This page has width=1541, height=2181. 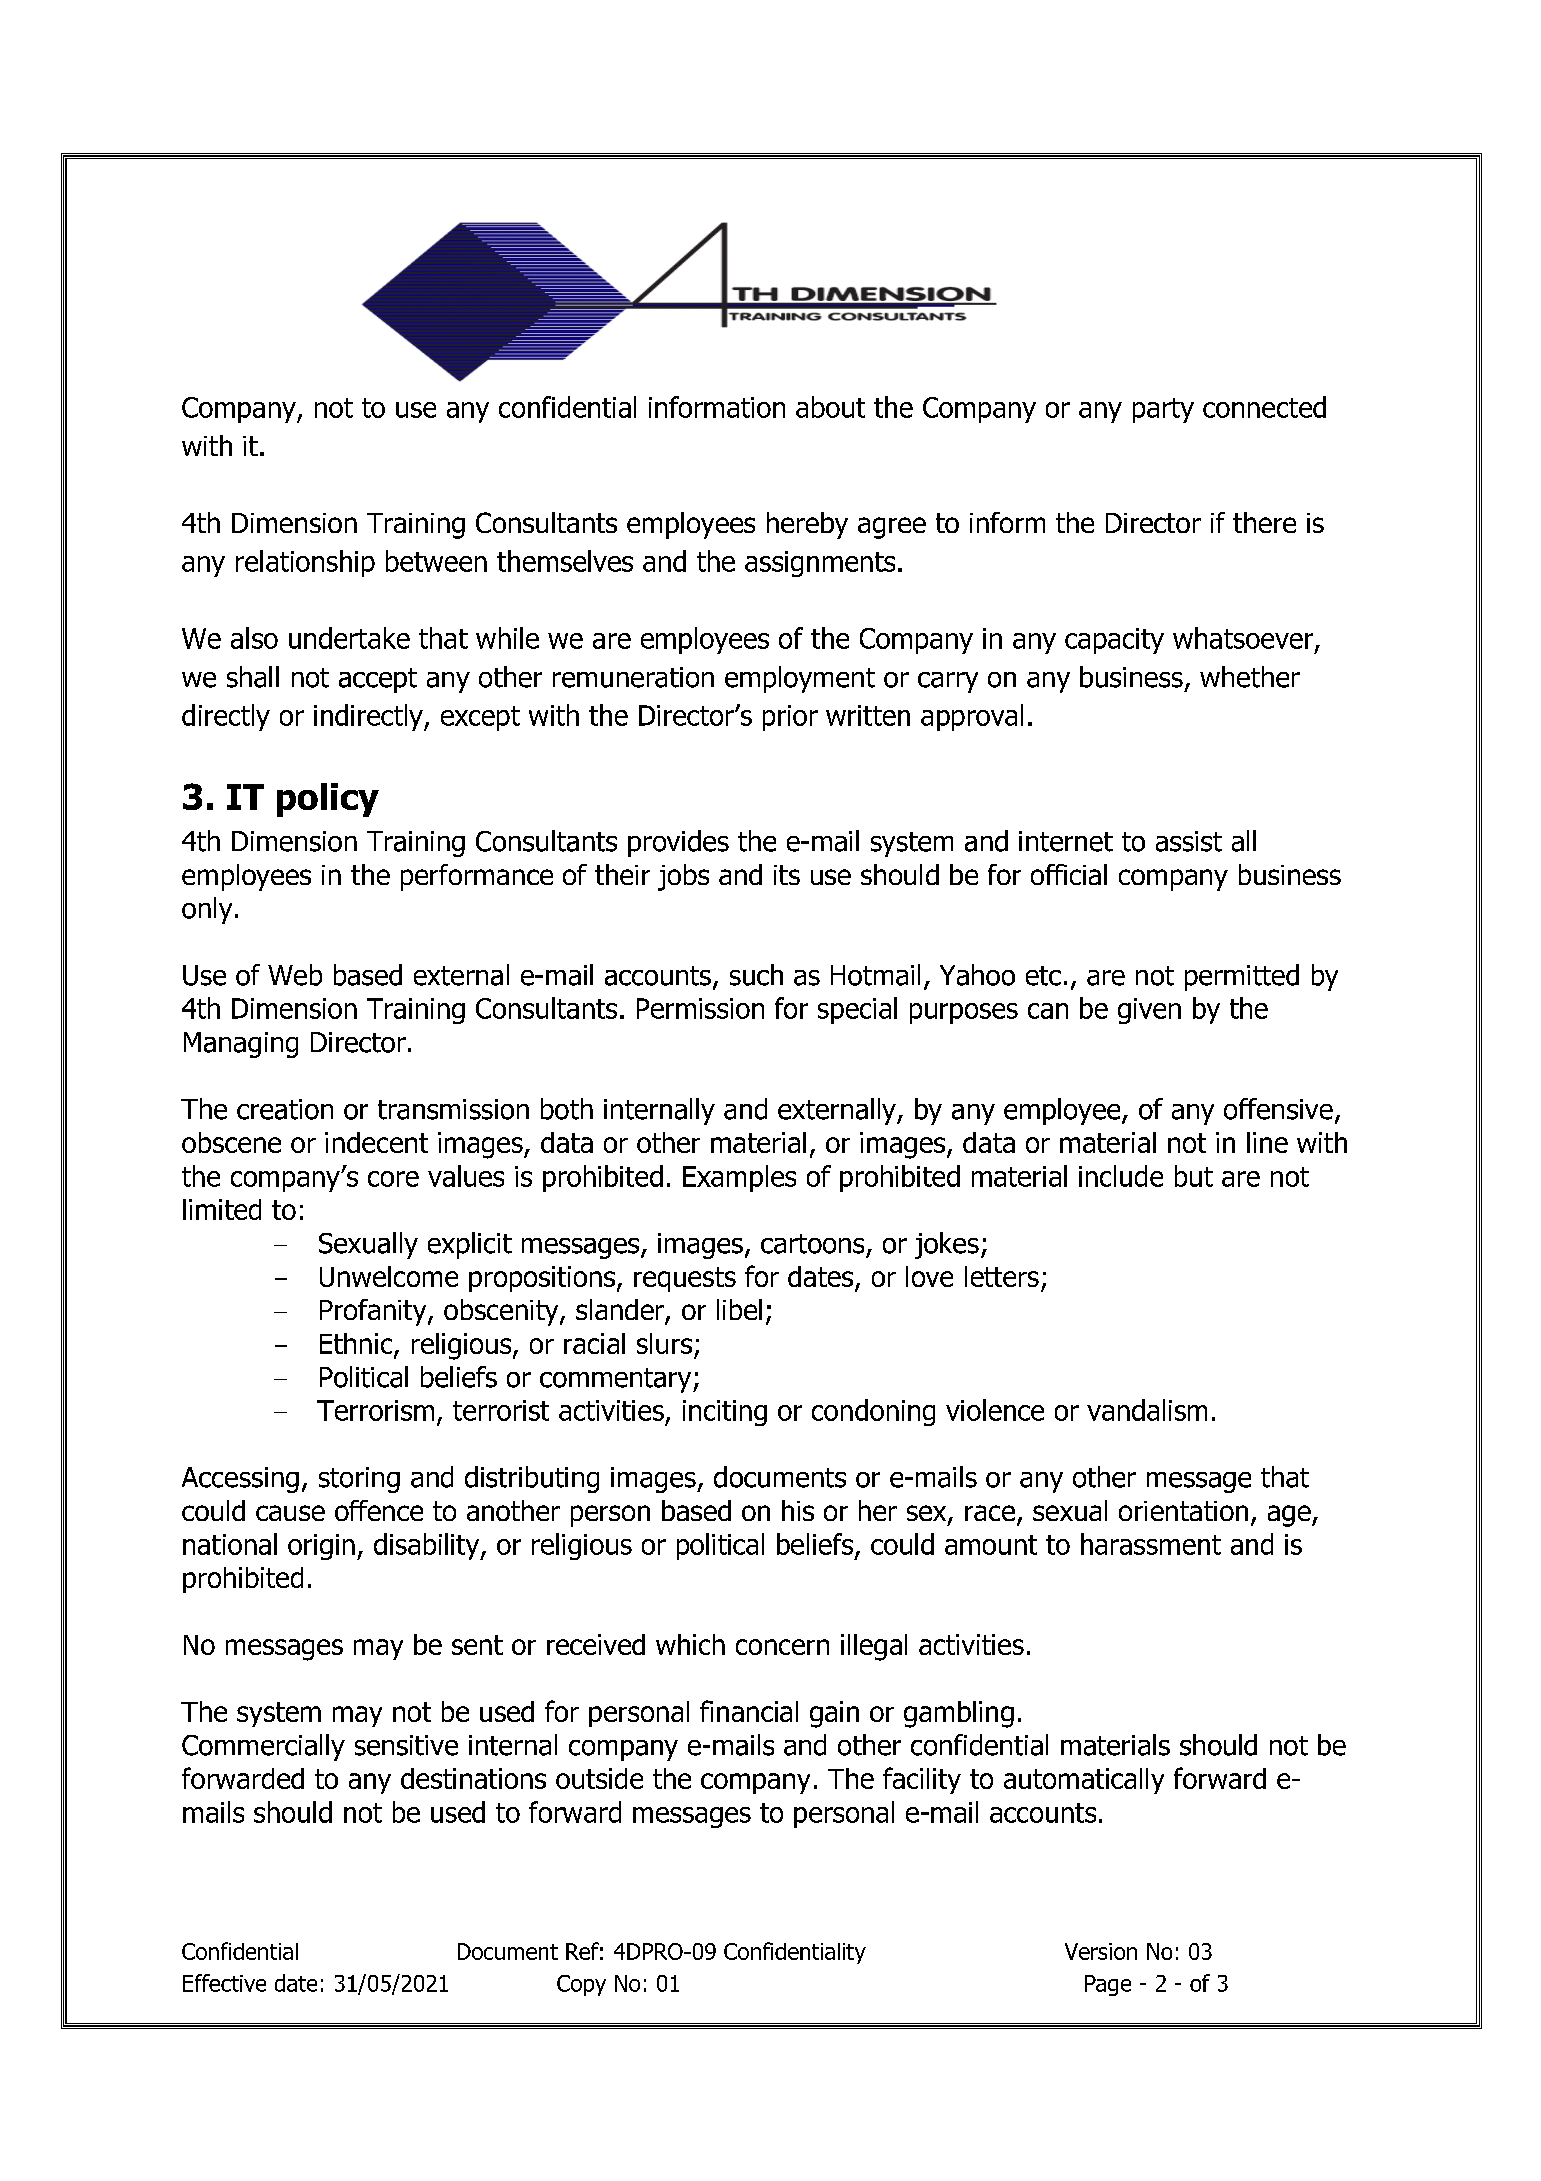 What do you see at coordinates (224, 1983) in the page?
I see `Effective` at bounding box center [224, 1983].
